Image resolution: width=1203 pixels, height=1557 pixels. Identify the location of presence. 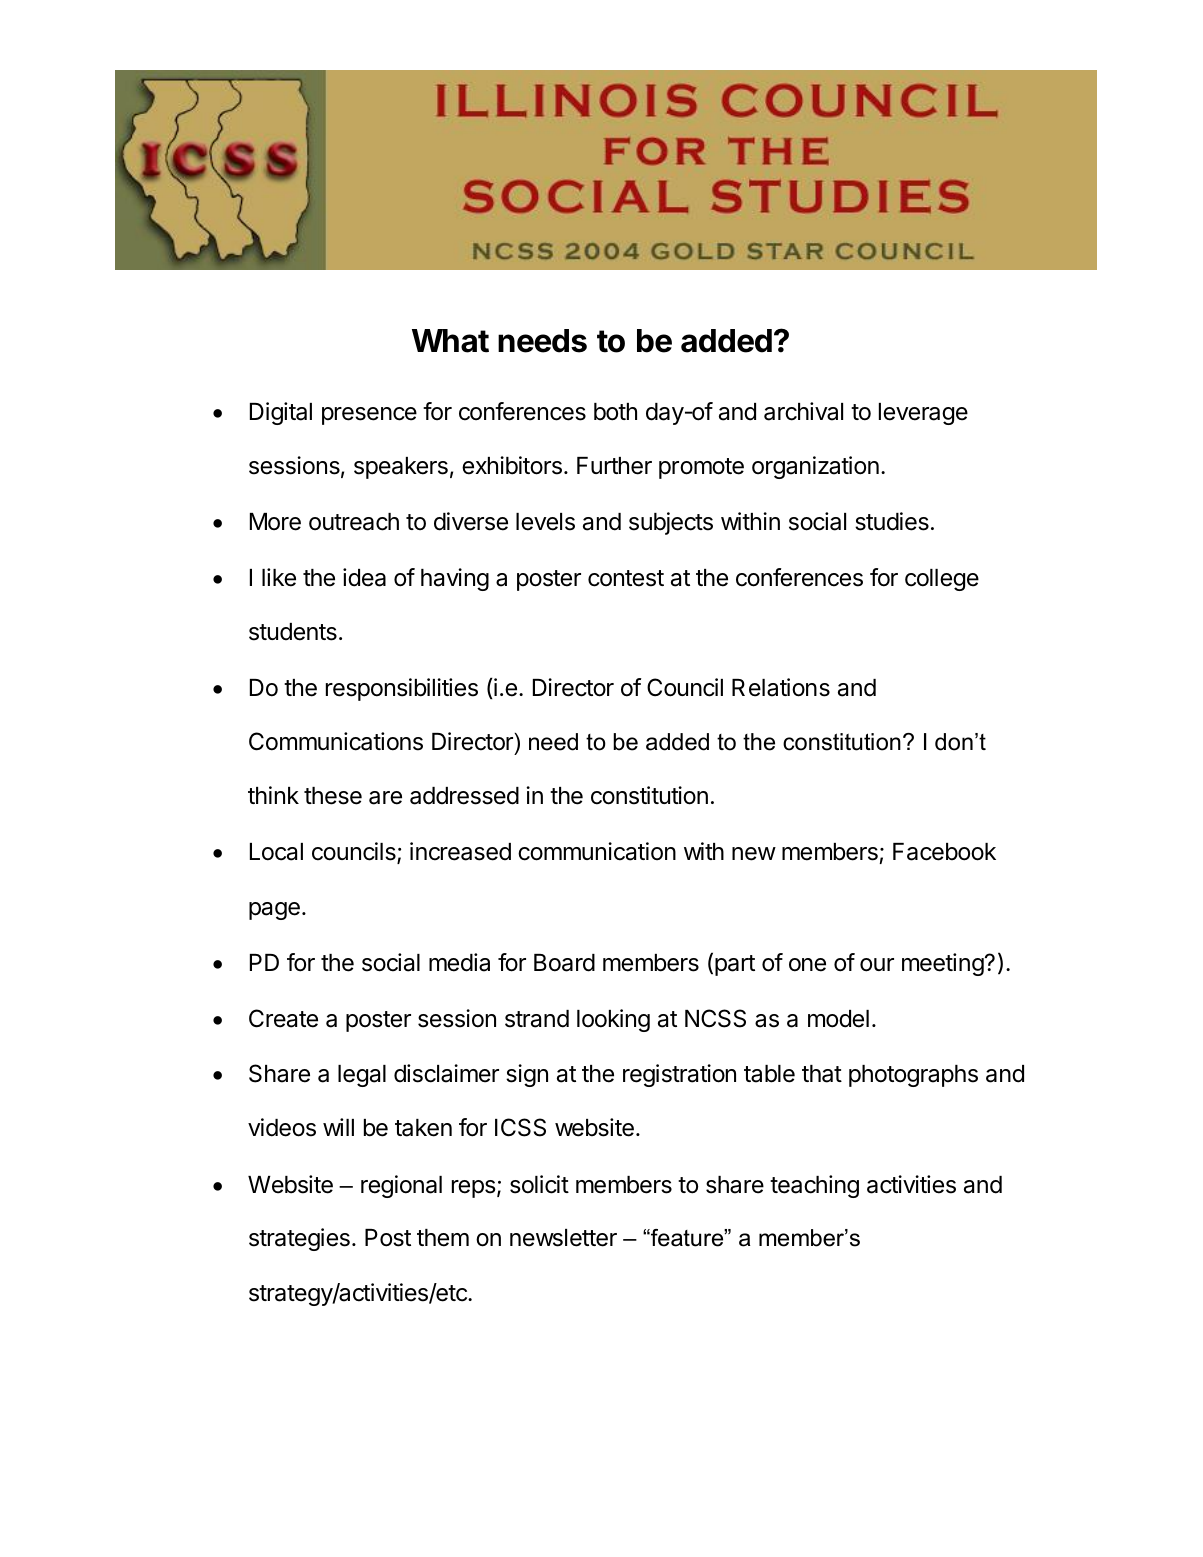
(369, 416).
